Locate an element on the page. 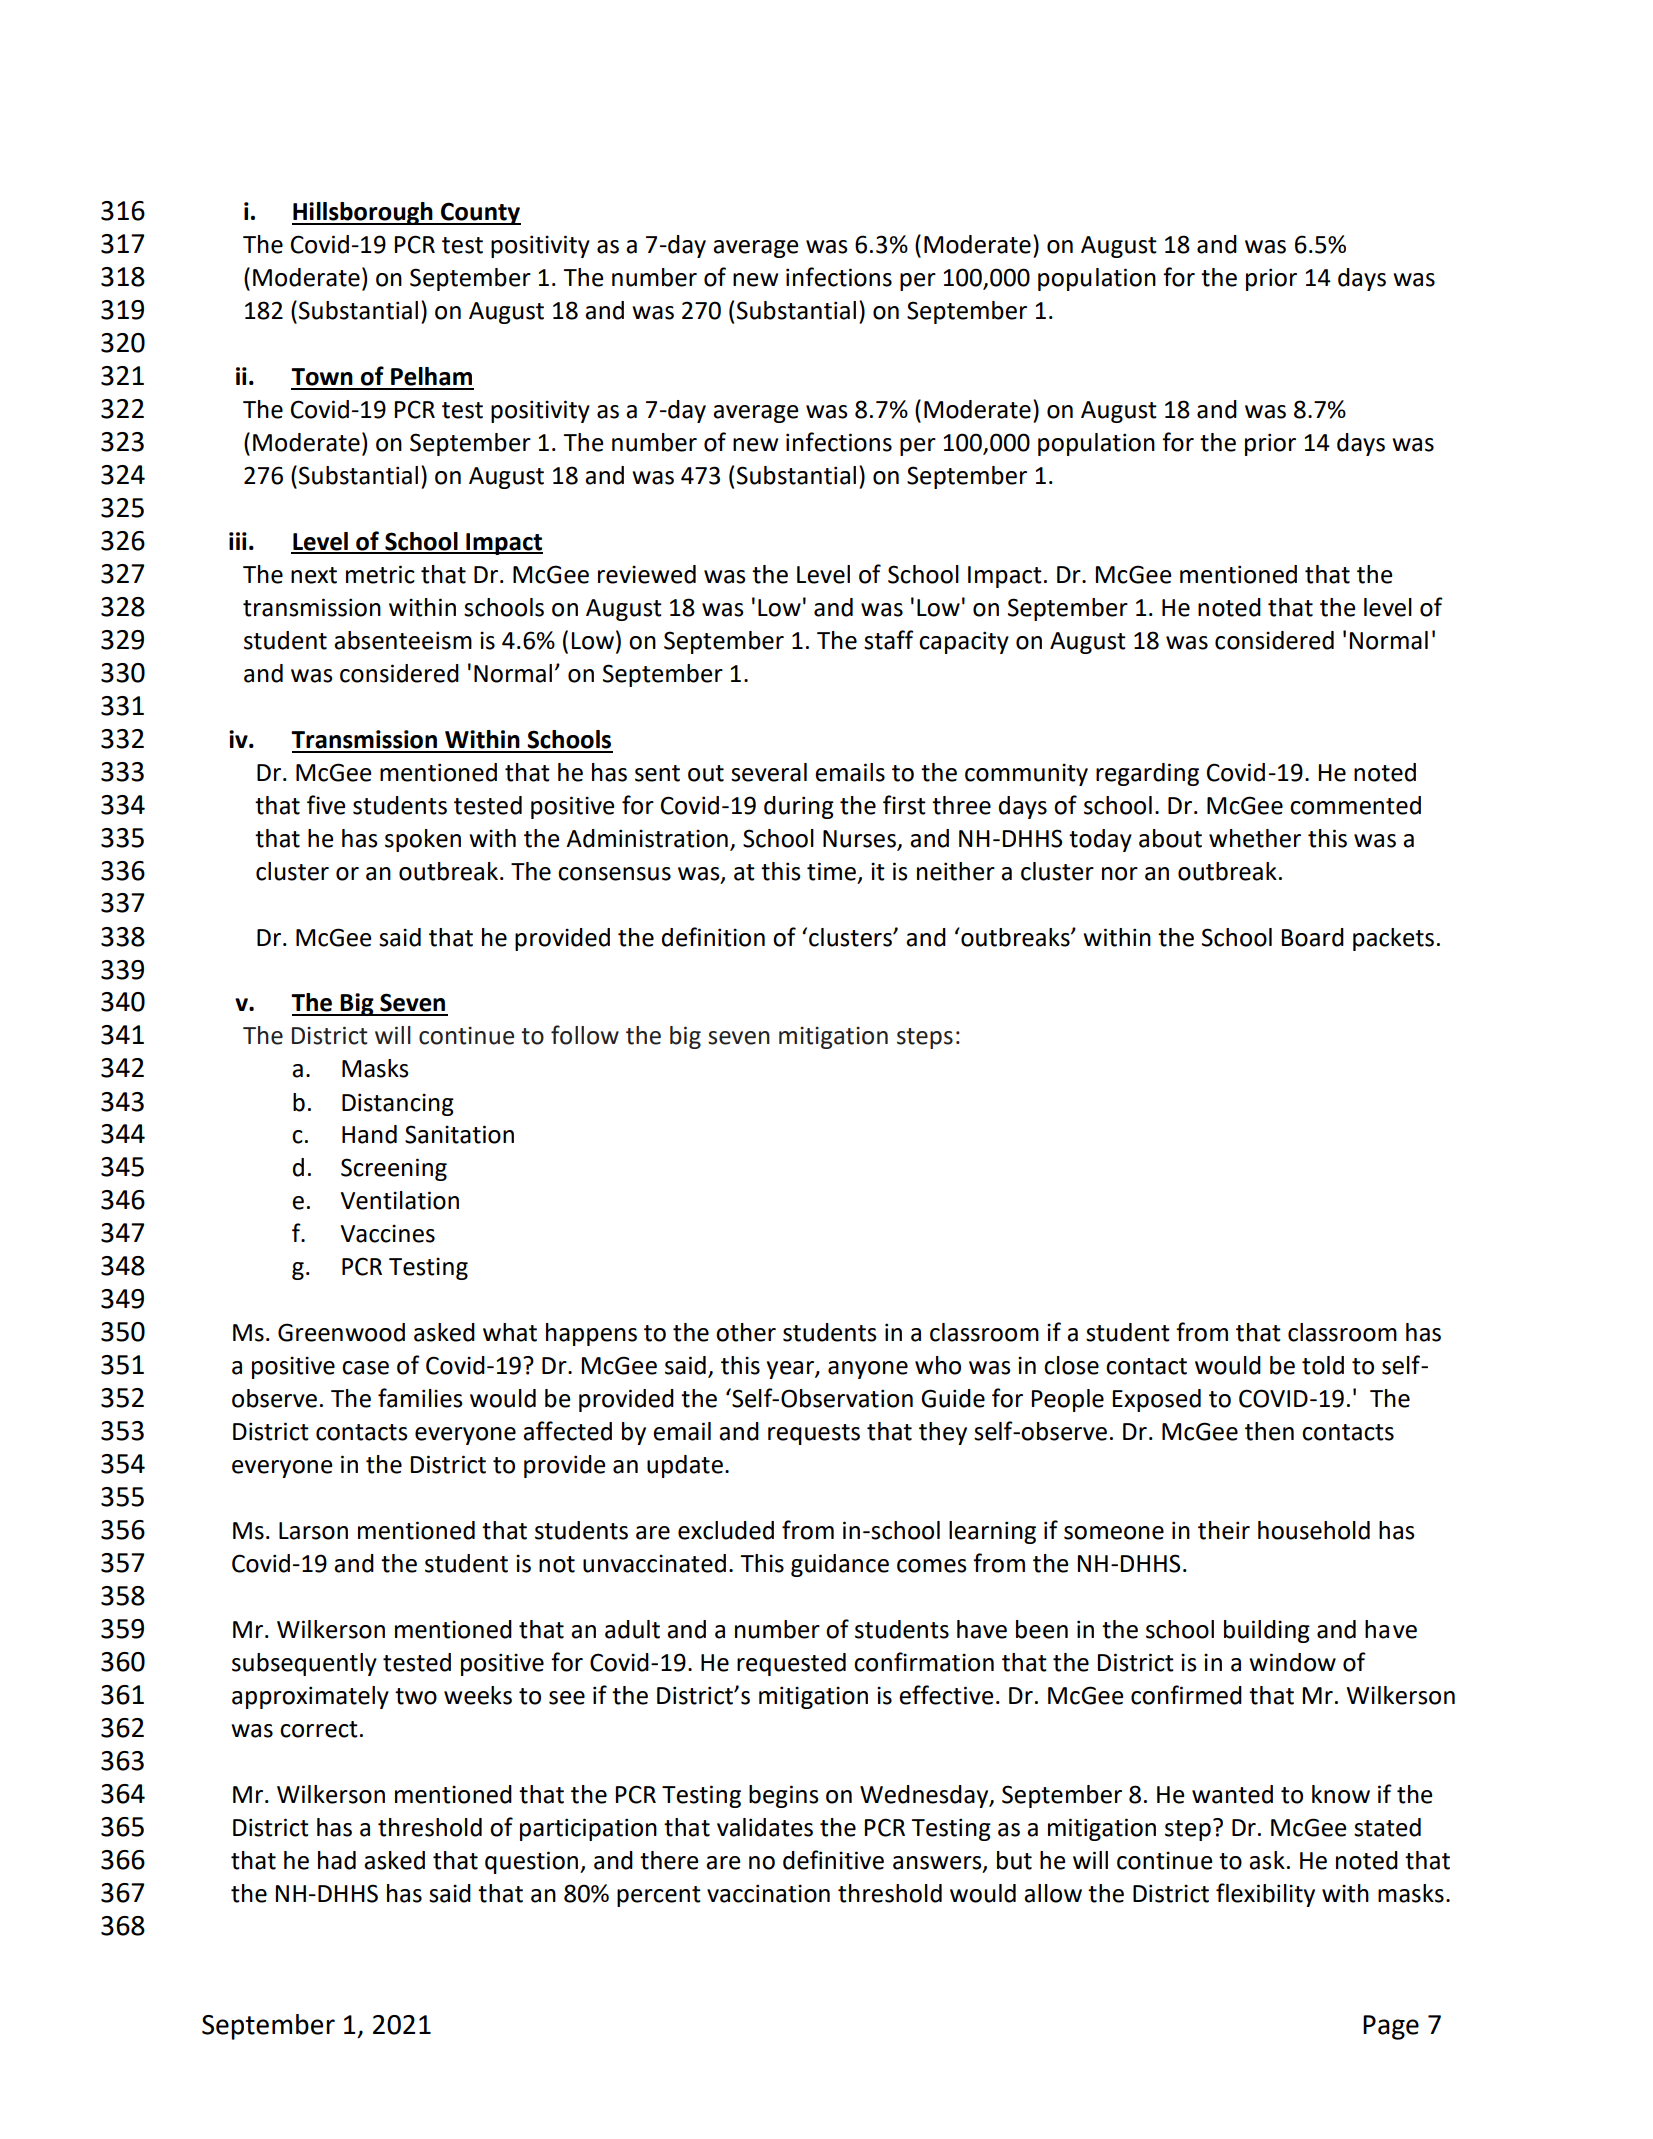 This image has height=2139, width=1653. families is located at coordinates (420, 1398).
